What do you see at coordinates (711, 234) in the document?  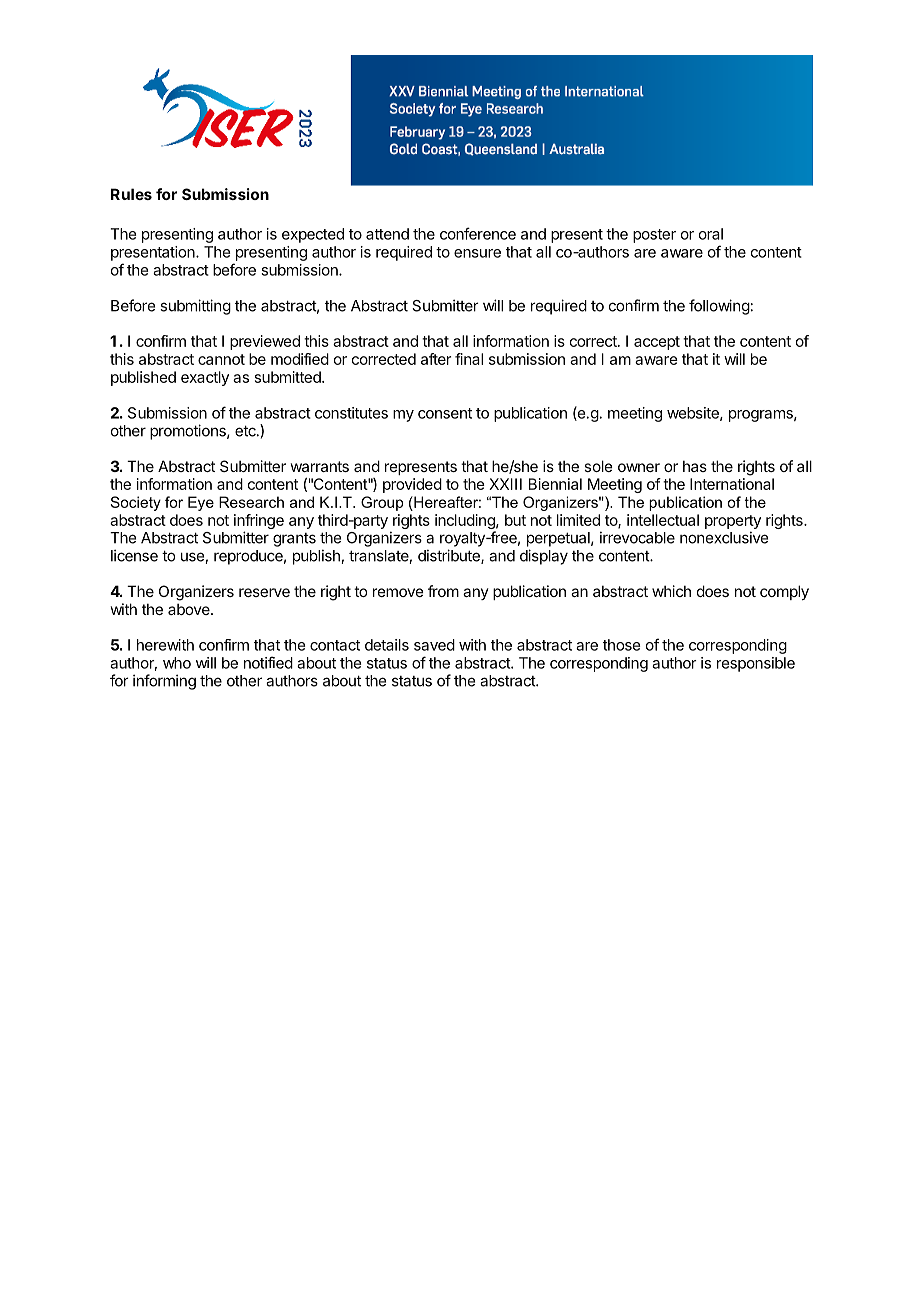 I see `oral` at bounding box center [711, 234].
